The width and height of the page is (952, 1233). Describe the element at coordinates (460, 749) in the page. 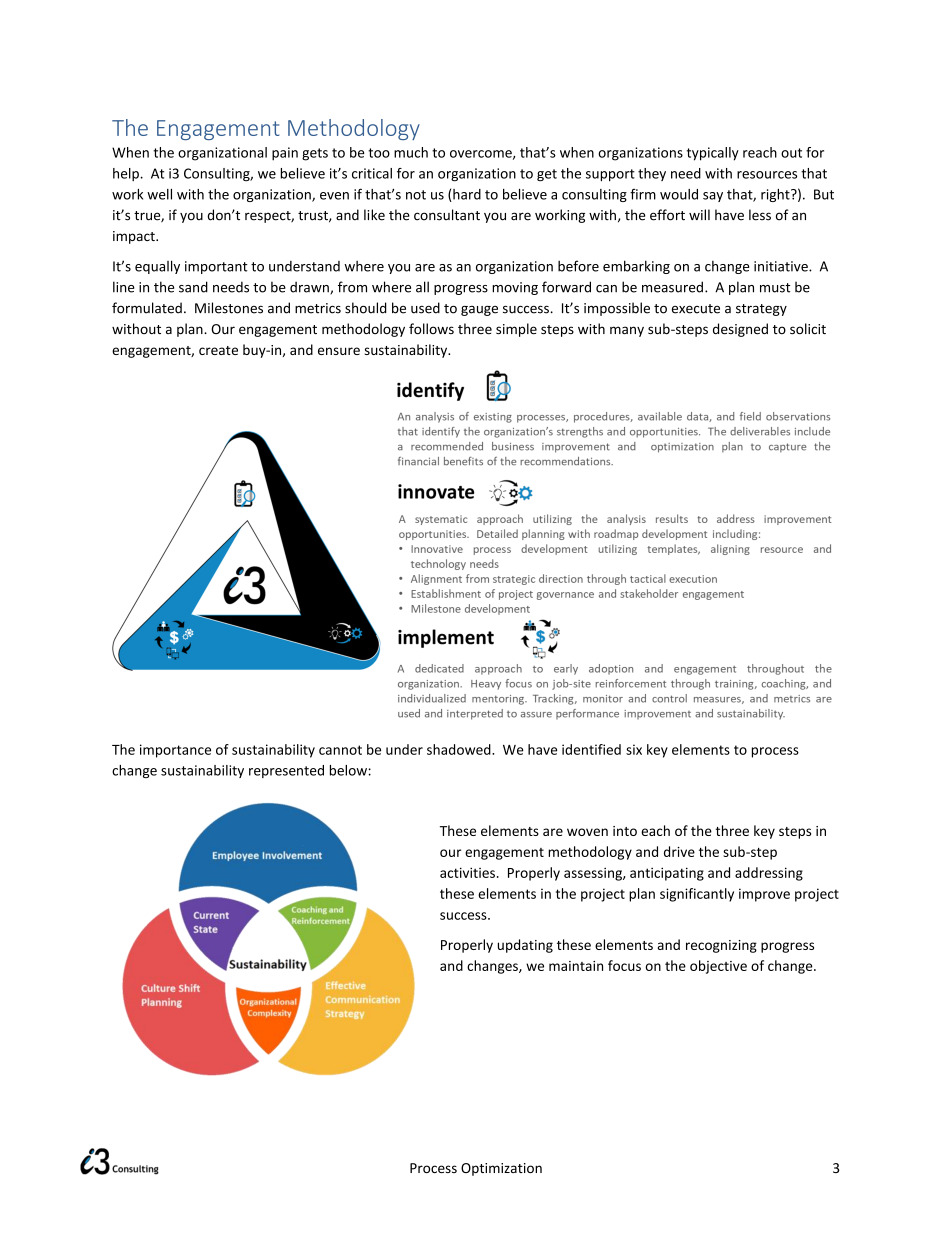

I see `shadowed` at that location.
